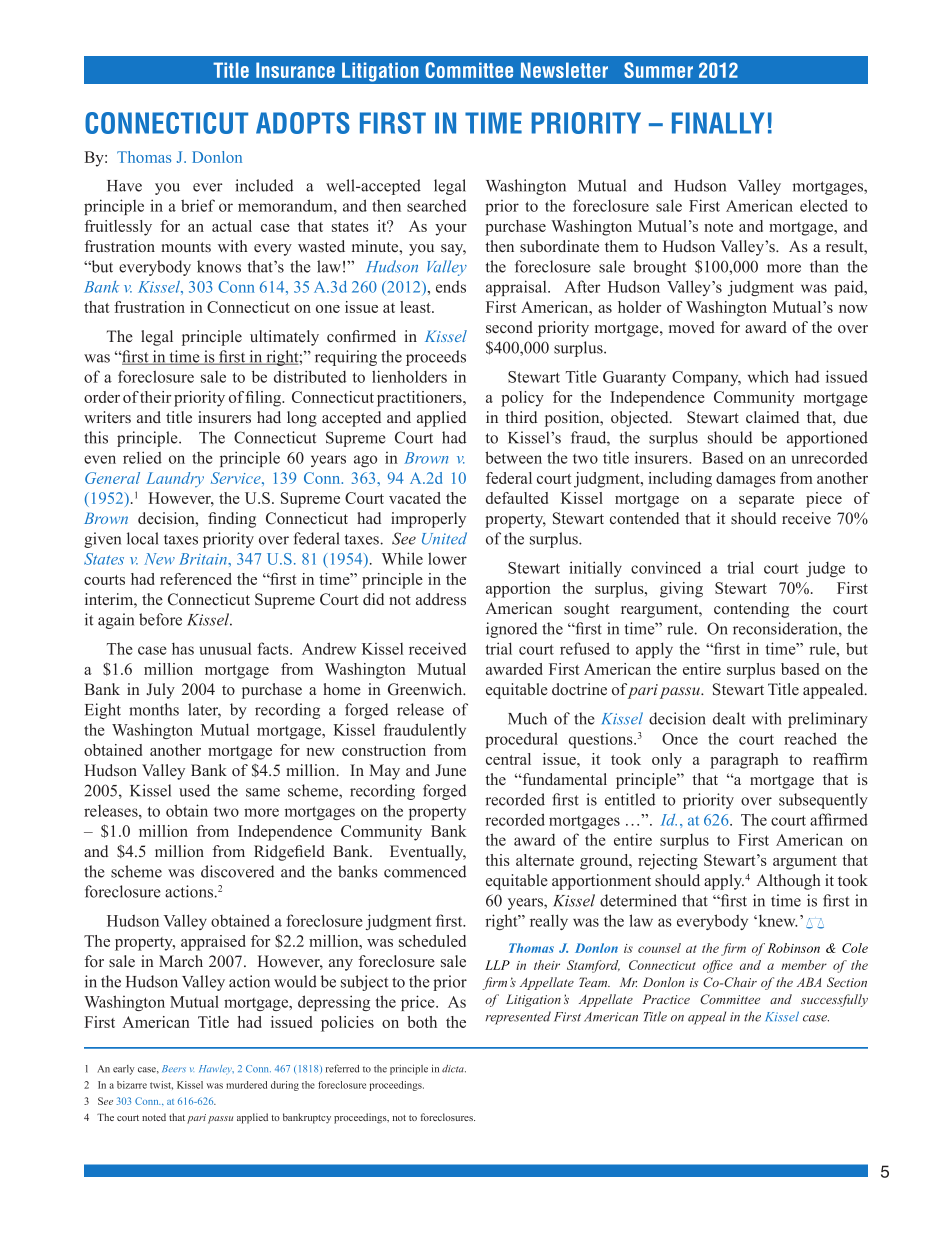 Image resolution: width=952 pixels, height=1233 pixels. Describe the element at coordinates (564, 70) in the screenshot. I see `Newsletter` at that location.
